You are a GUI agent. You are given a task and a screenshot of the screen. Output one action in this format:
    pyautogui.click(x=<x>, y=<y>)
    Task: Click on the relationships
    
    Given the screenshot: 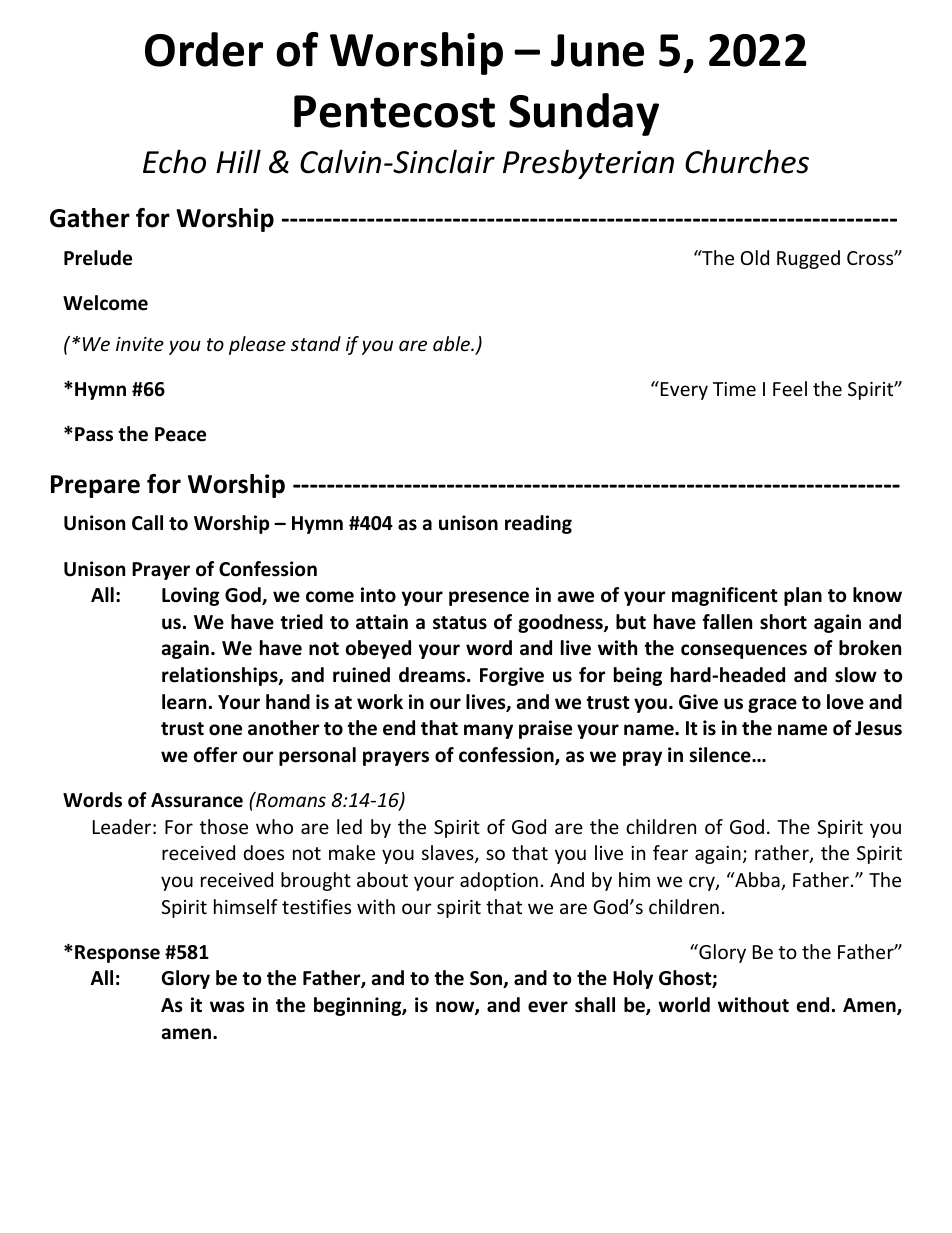 What is the action you would take?
    pyautogui.click(x=221, y=676)
